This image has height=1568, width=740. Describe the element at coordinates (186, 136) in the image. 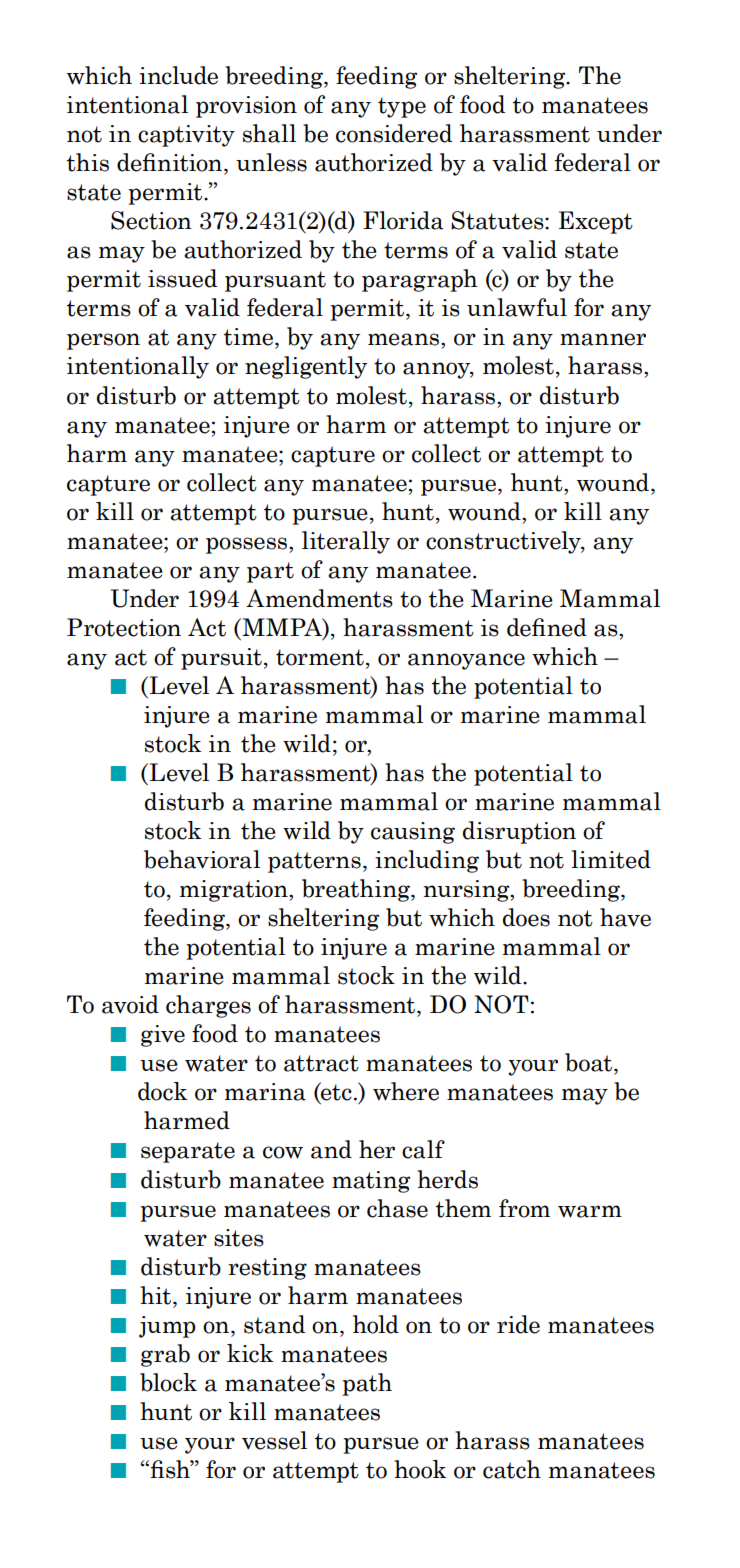

I see `captivity` at that location.
